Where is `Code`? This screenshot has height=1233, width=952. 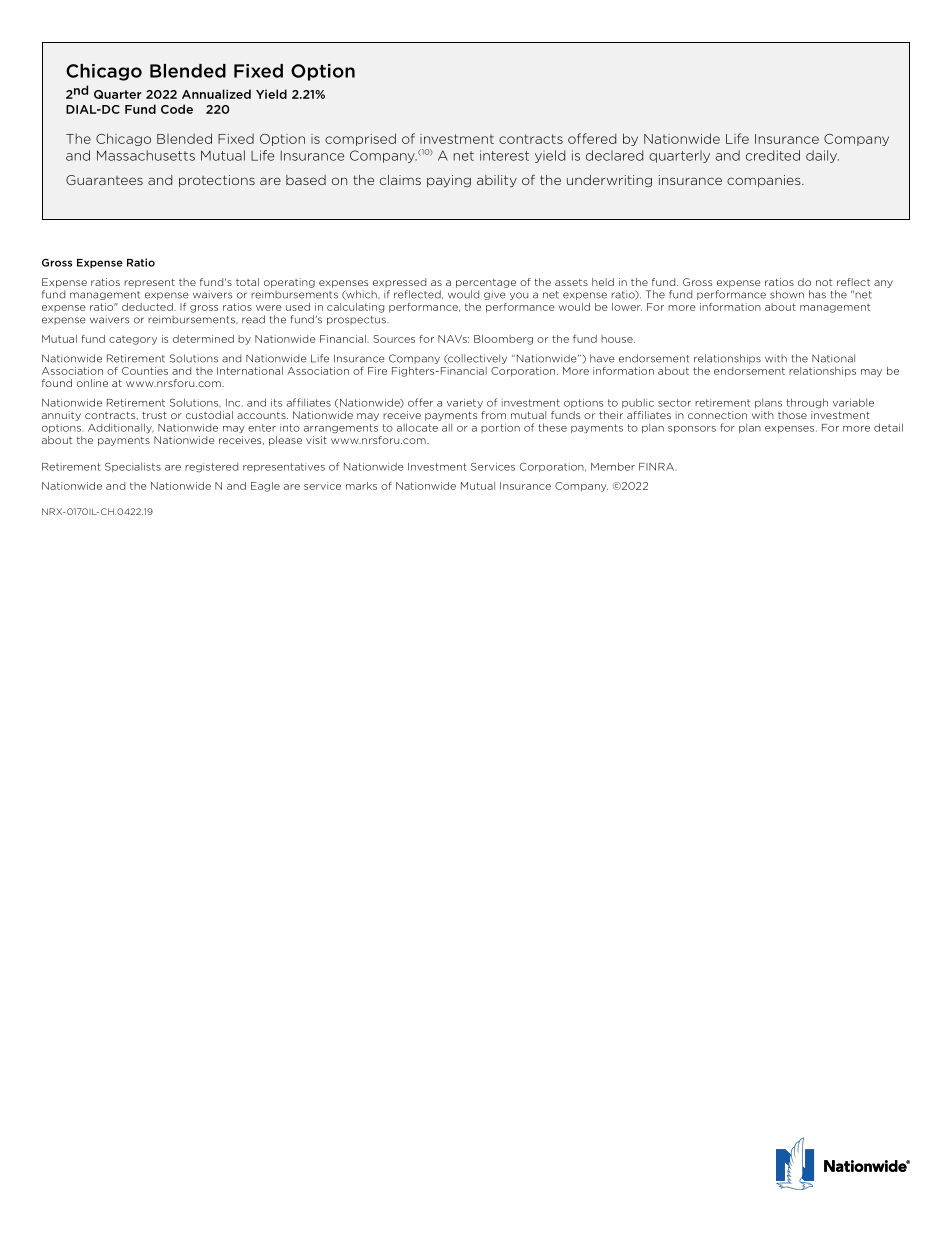
Code is located at coordinates (177, 109).
